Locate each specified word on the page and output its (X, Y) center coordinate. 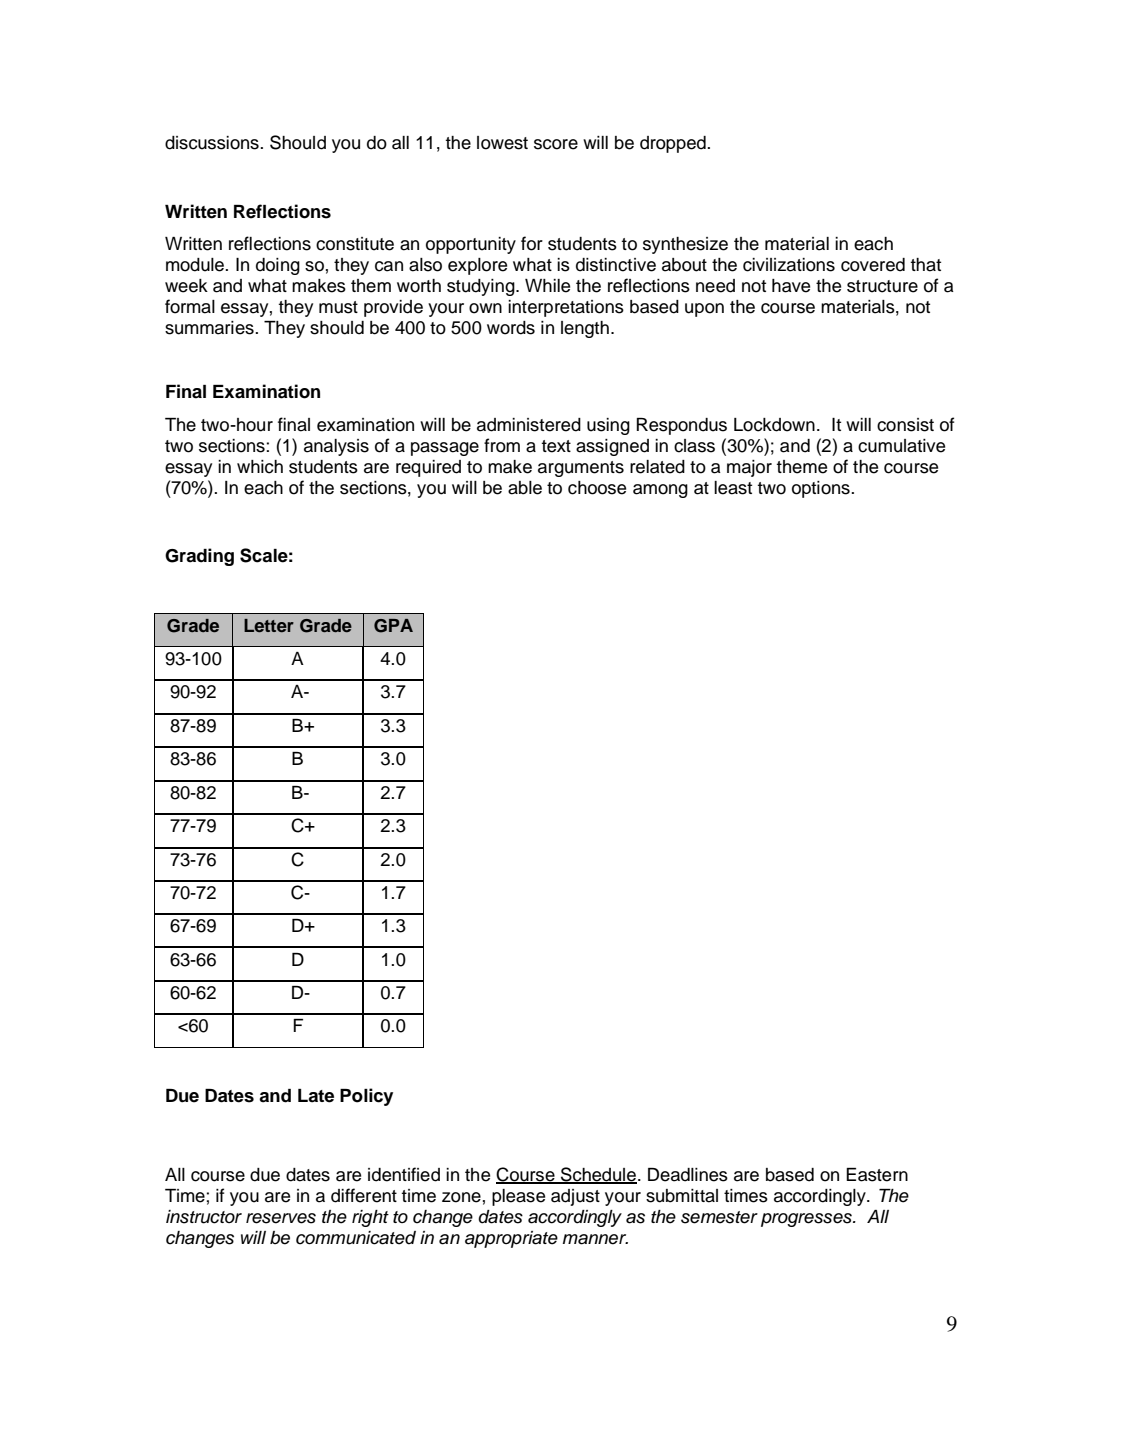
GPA (393, 626)
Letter (269, 625)
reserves (281, 1218)
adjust (575, 1197)
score (556, 144)
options (822, 489)
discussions (213, 143)
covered (873, 265)
